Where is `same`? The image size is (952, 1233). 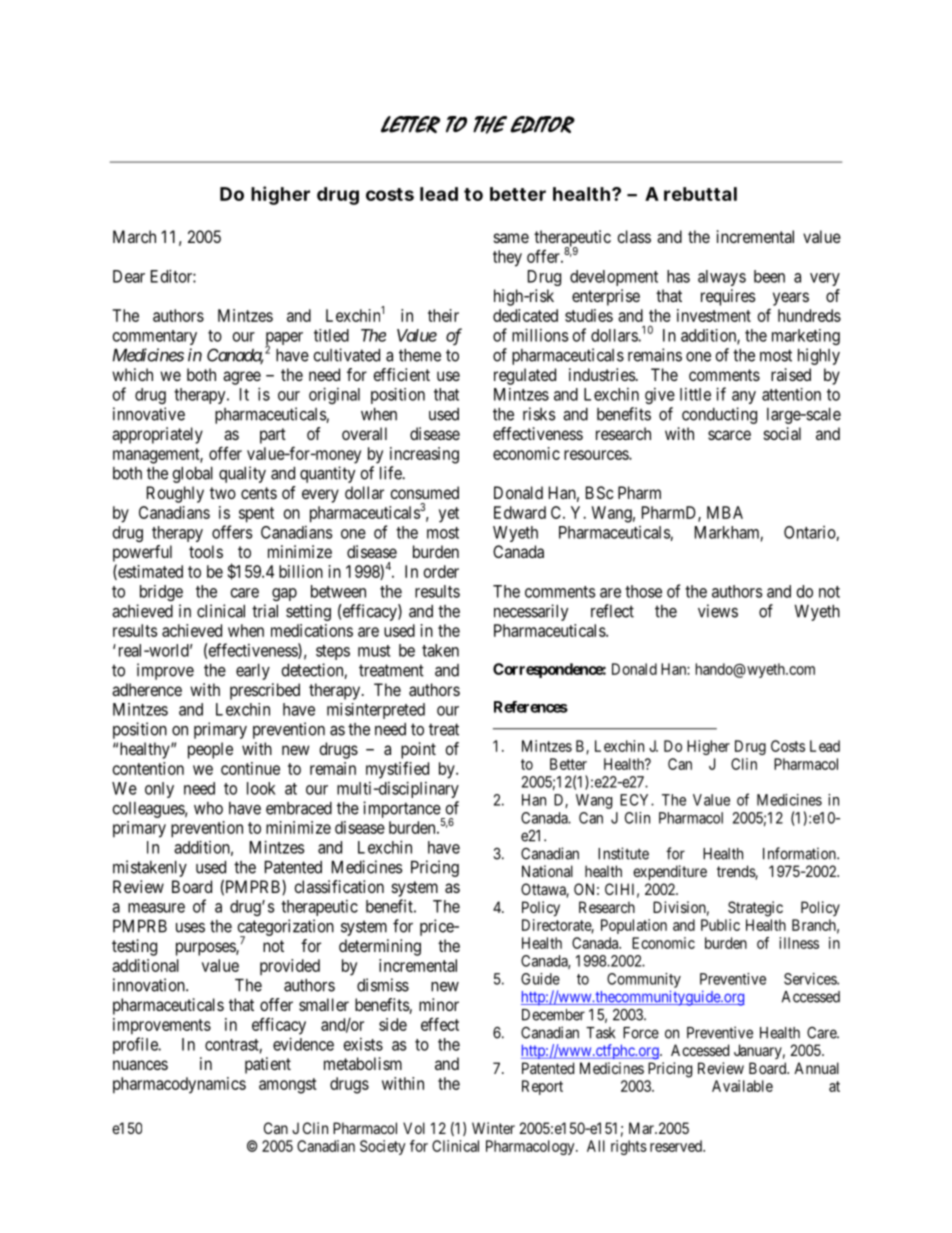 same is located at coordinates (511, 238).
